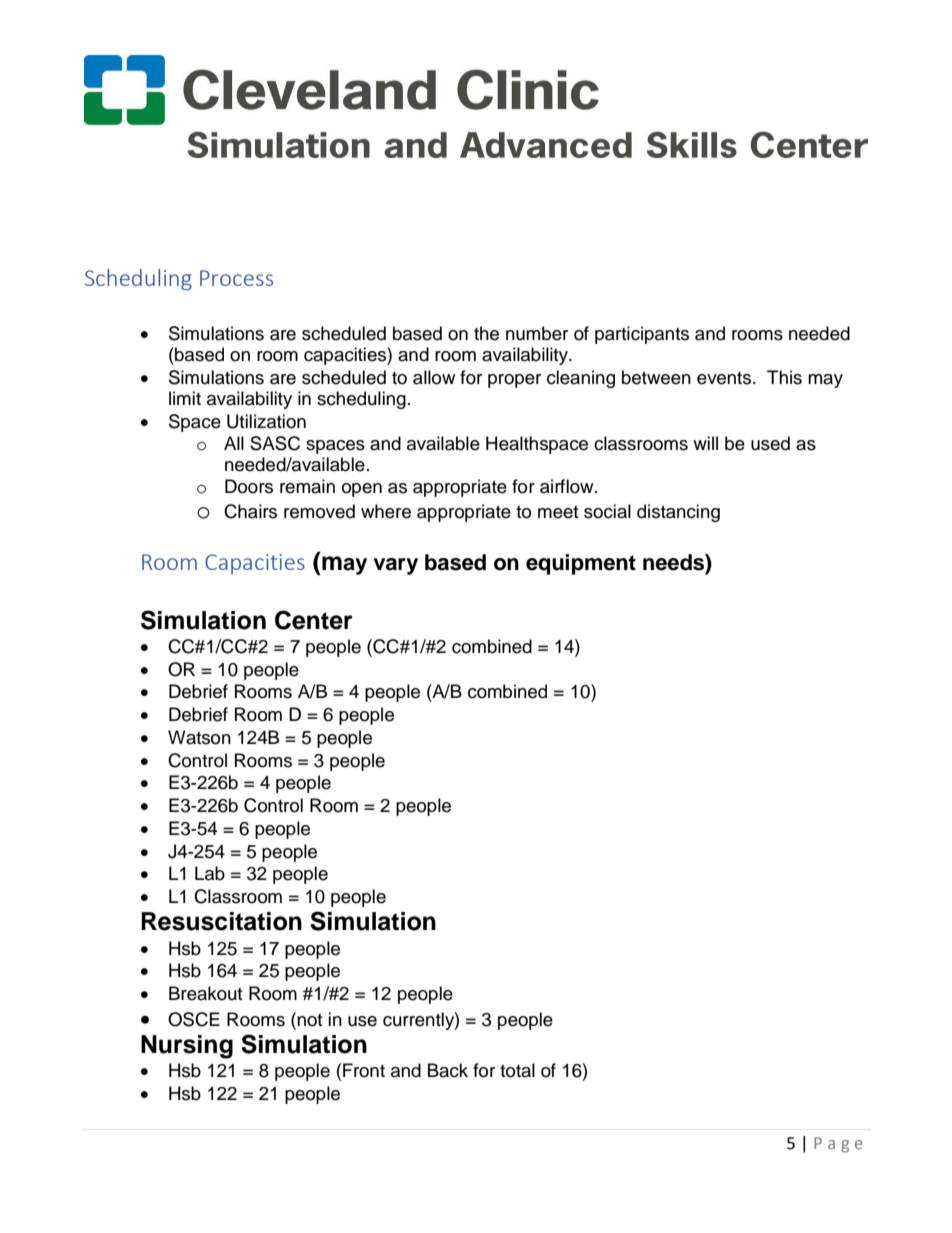  What do you see at coordinates (486, 333) in the page?
I see `the` at bounding box center [486, 333].
